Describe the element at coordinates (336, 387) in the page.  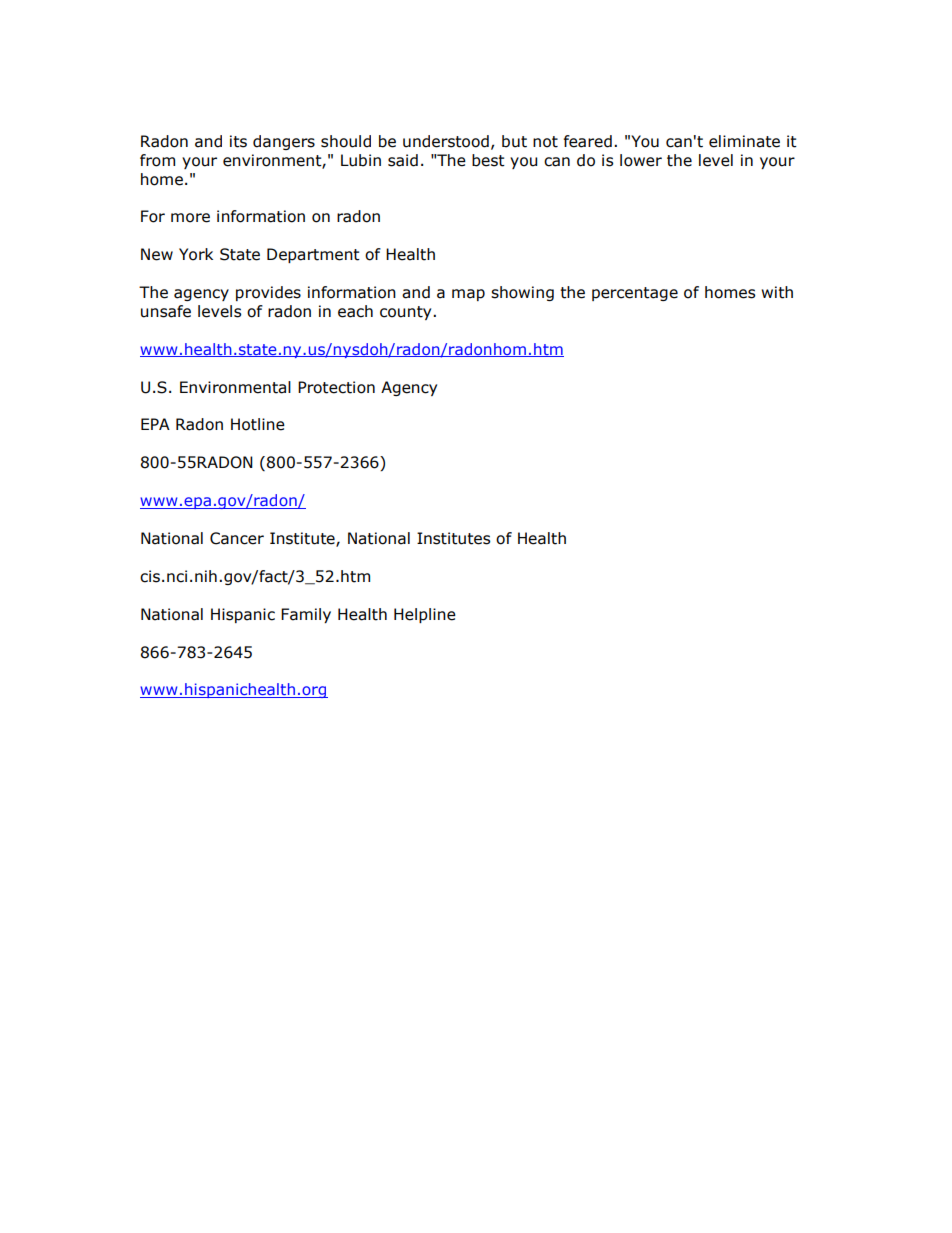
I see `Protection` at that location.
